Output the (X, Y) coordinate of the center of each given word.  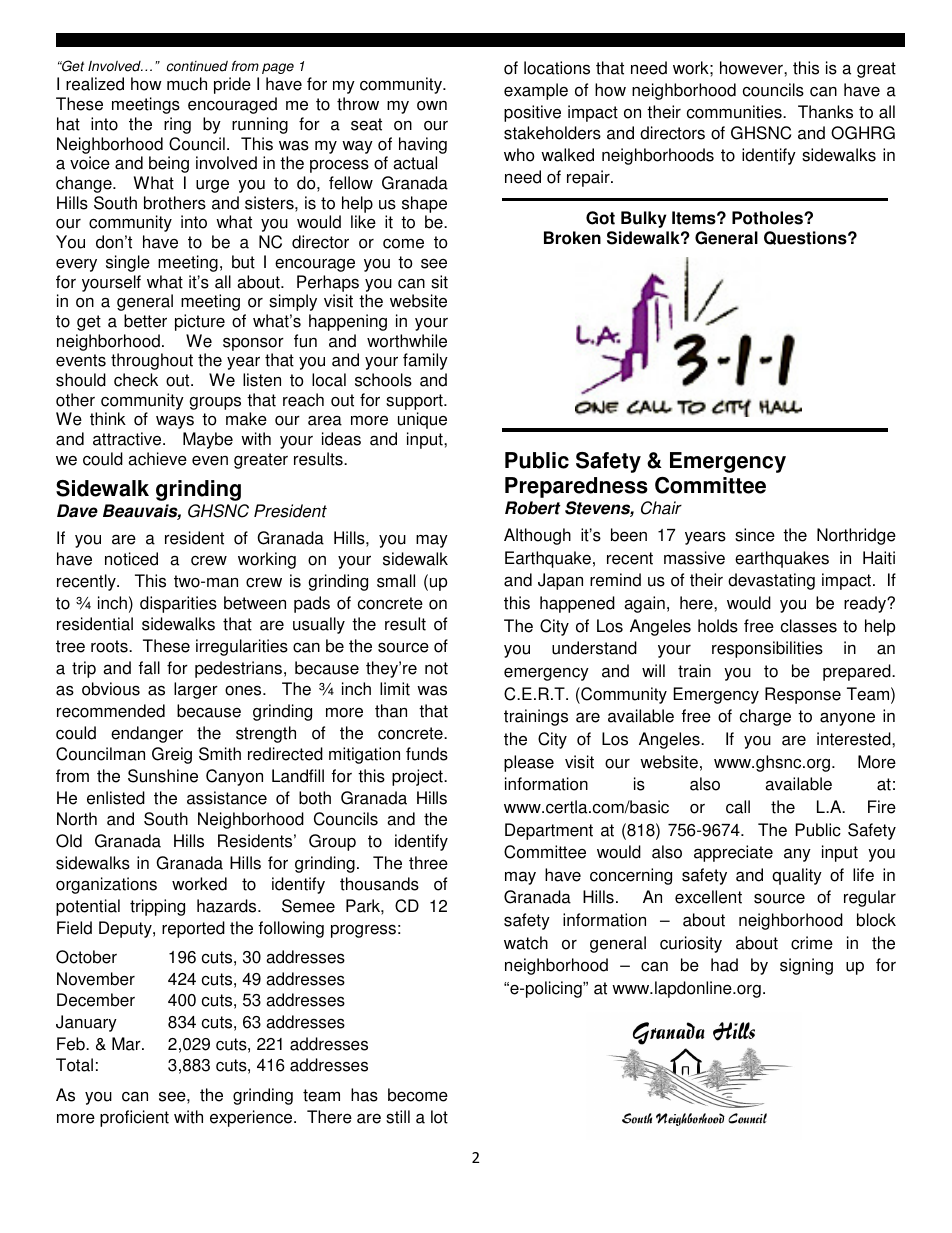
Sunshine (163, 776)
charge (765, 717)
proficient (134, 1118)
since (755, 535)
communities (735, 112)
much (187, 84)
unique (422, 420)
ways (175, 422)
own (432, 106)
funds (427, 754)
